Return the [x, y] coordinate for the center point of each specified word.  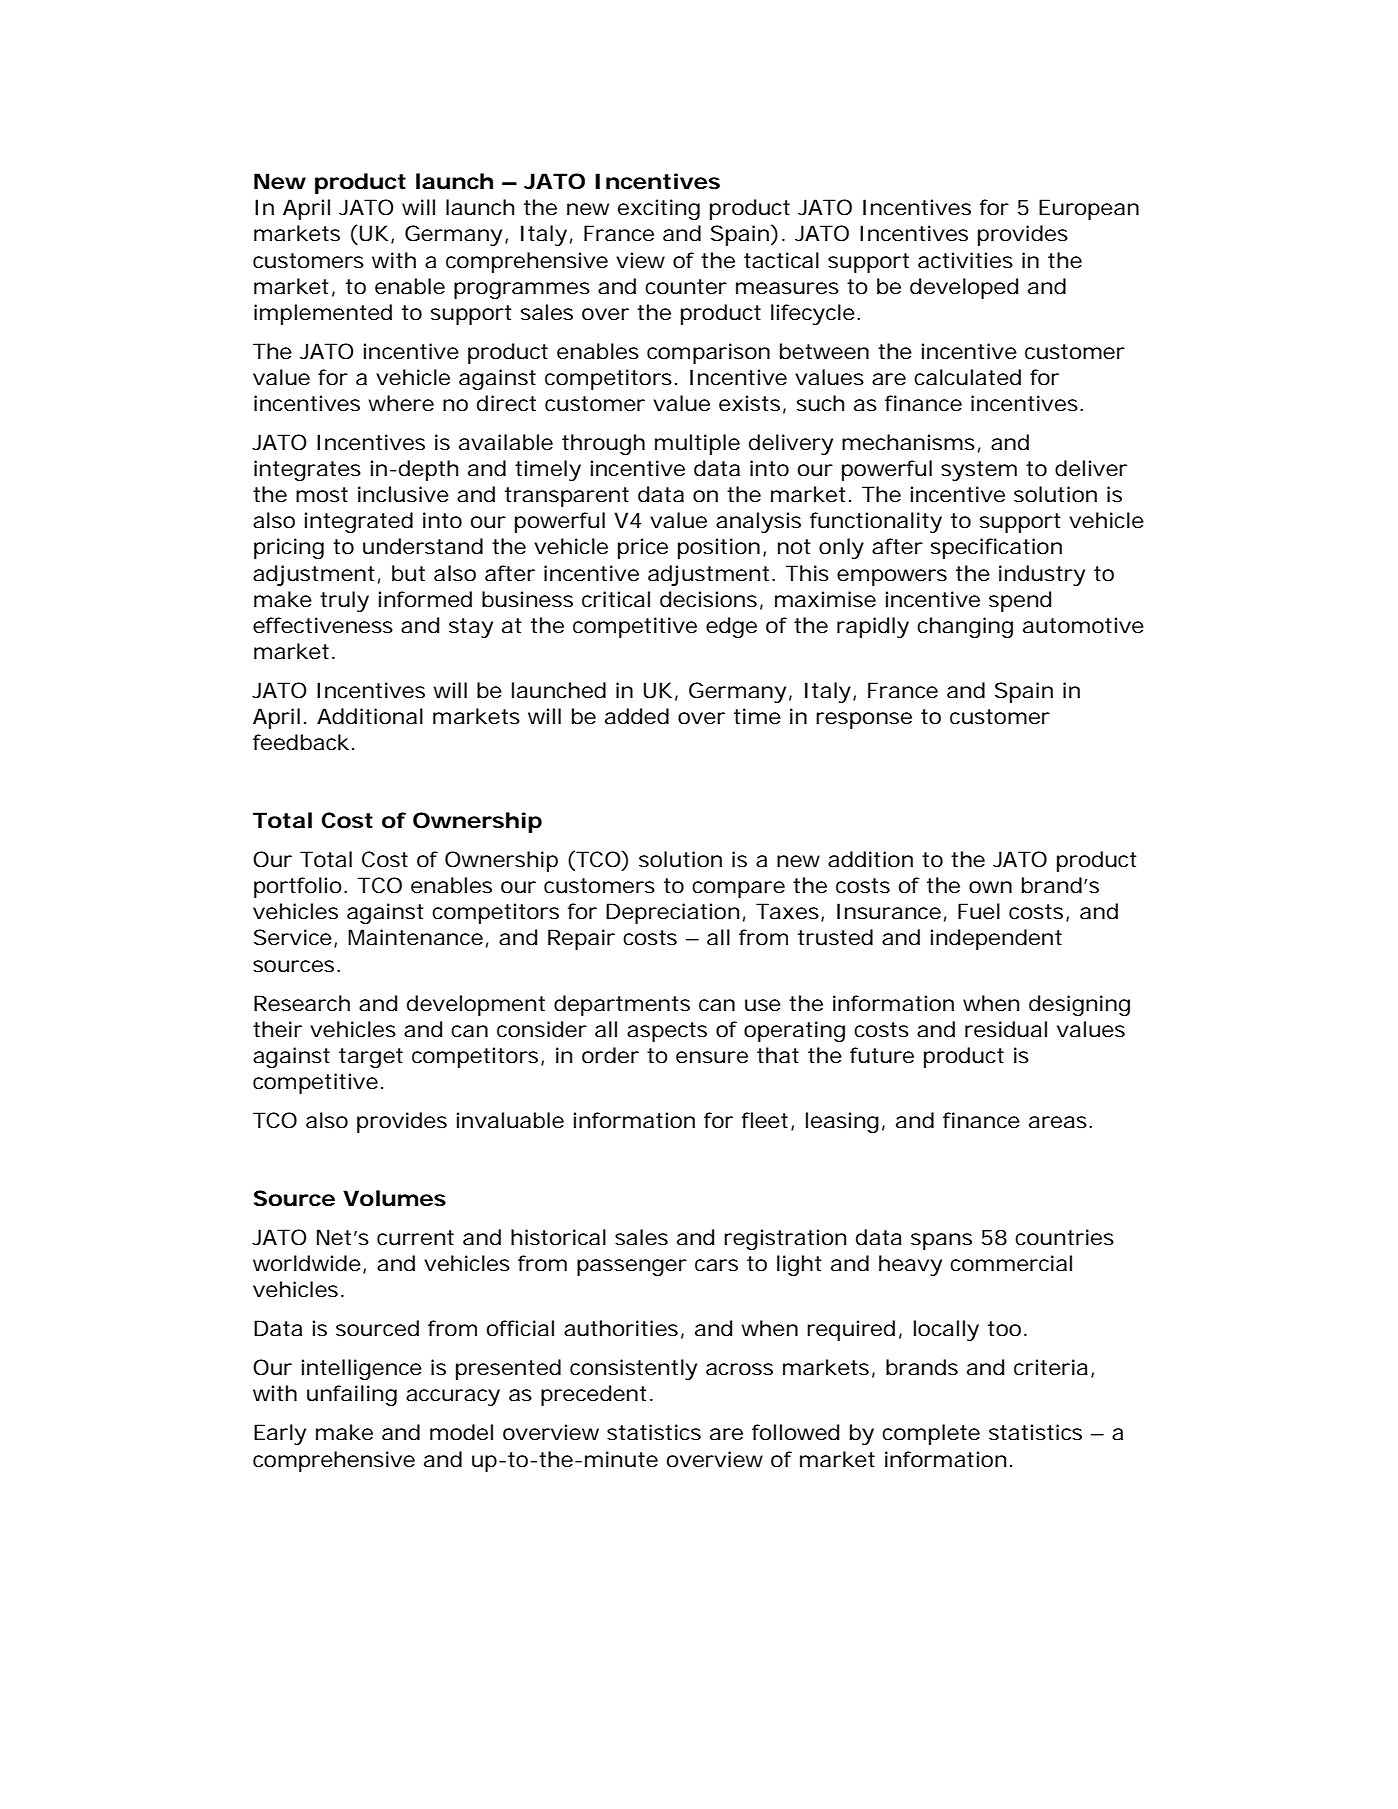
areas [1058, 1122]
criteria [1051, 1367]
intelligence [362, 1369]
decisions [708, 599]
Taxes [787, 911]
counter [686, 287]
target [371, 1058]
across [739, 1369]
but [408, 573]
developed [964, 288]
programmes [522, 290]
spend [1020, 601]
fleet [765, 1120]
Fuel [979, 911]
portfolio [298, 887]
